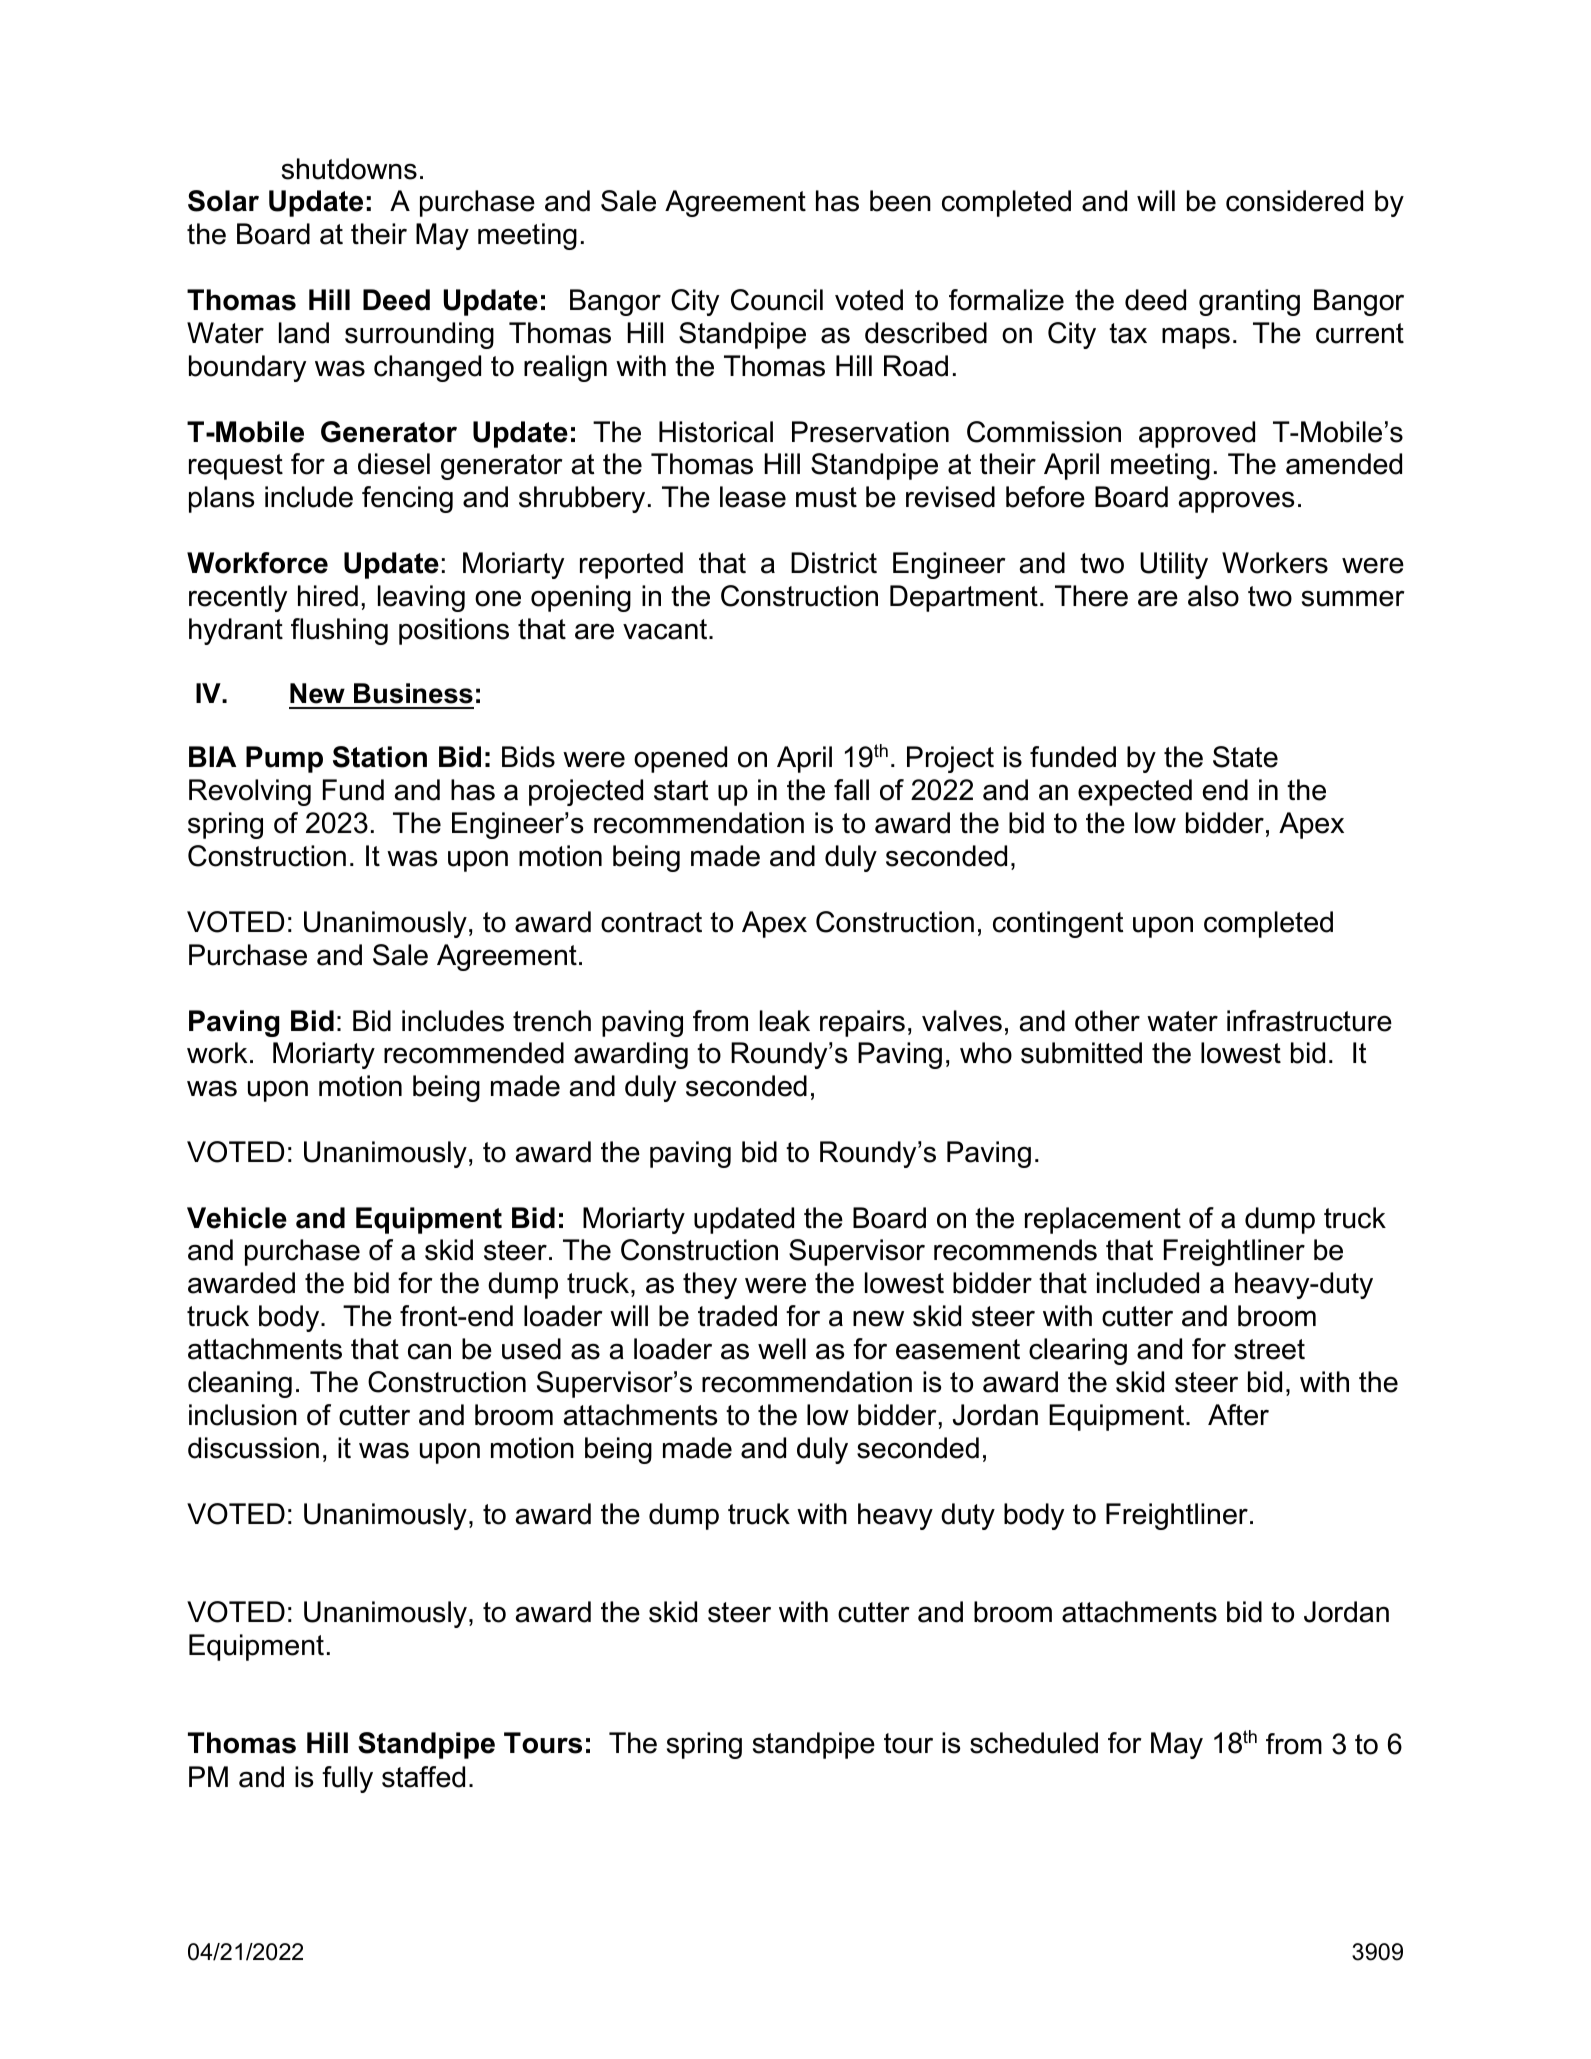 Image resolution: width=1591 pixels, height=2059 pixels. What do you see at coordinates (851, 790) in the page?
I see `fall` at bounding box center [851, 790].
